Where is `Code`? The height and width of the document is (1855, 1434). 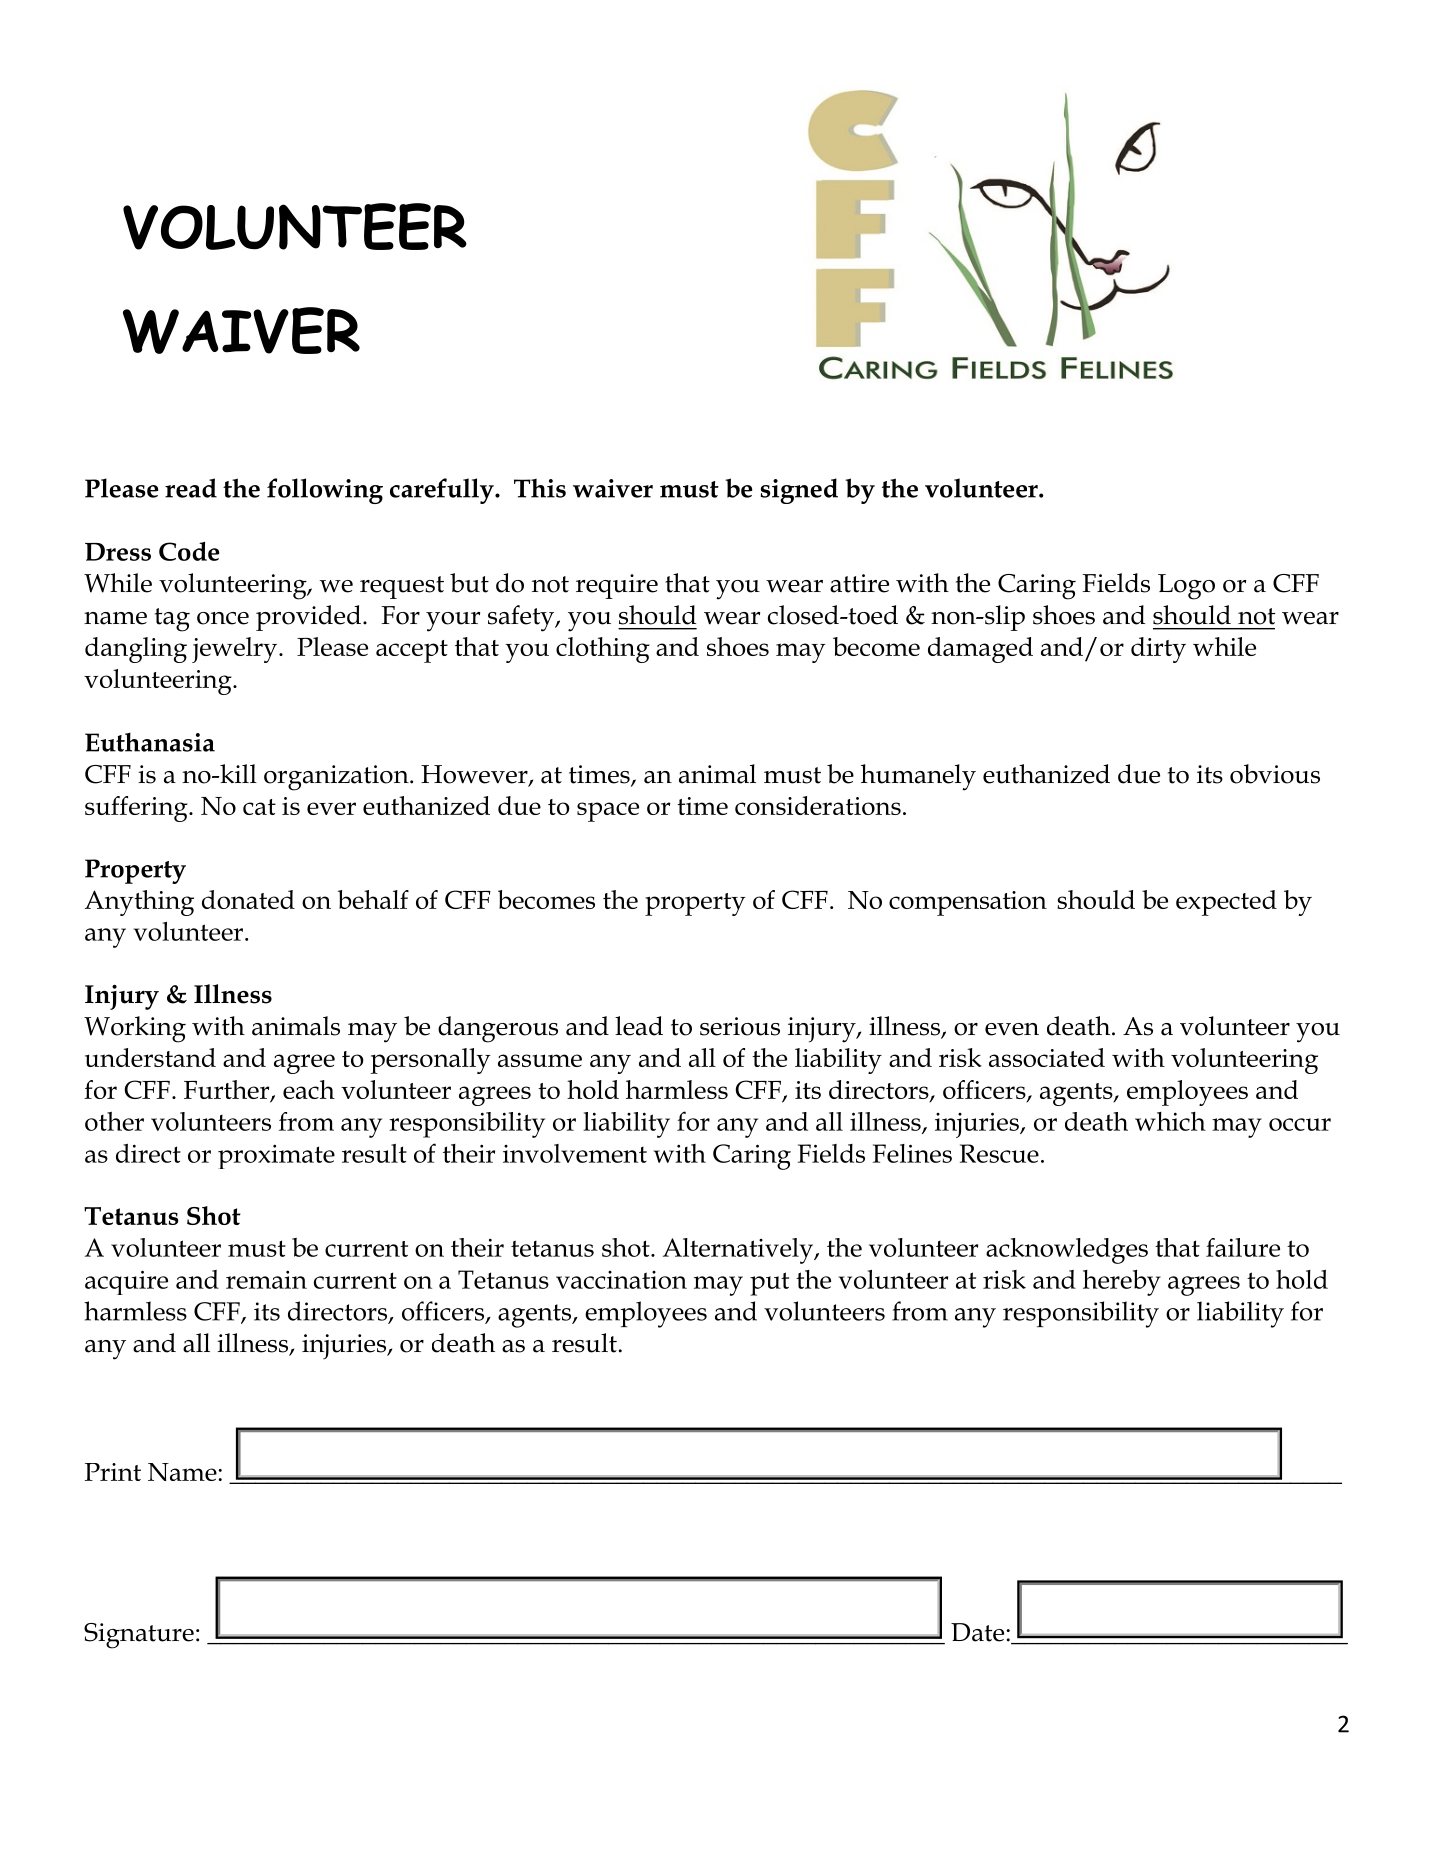
Code is located at coordinates (189, 551).
